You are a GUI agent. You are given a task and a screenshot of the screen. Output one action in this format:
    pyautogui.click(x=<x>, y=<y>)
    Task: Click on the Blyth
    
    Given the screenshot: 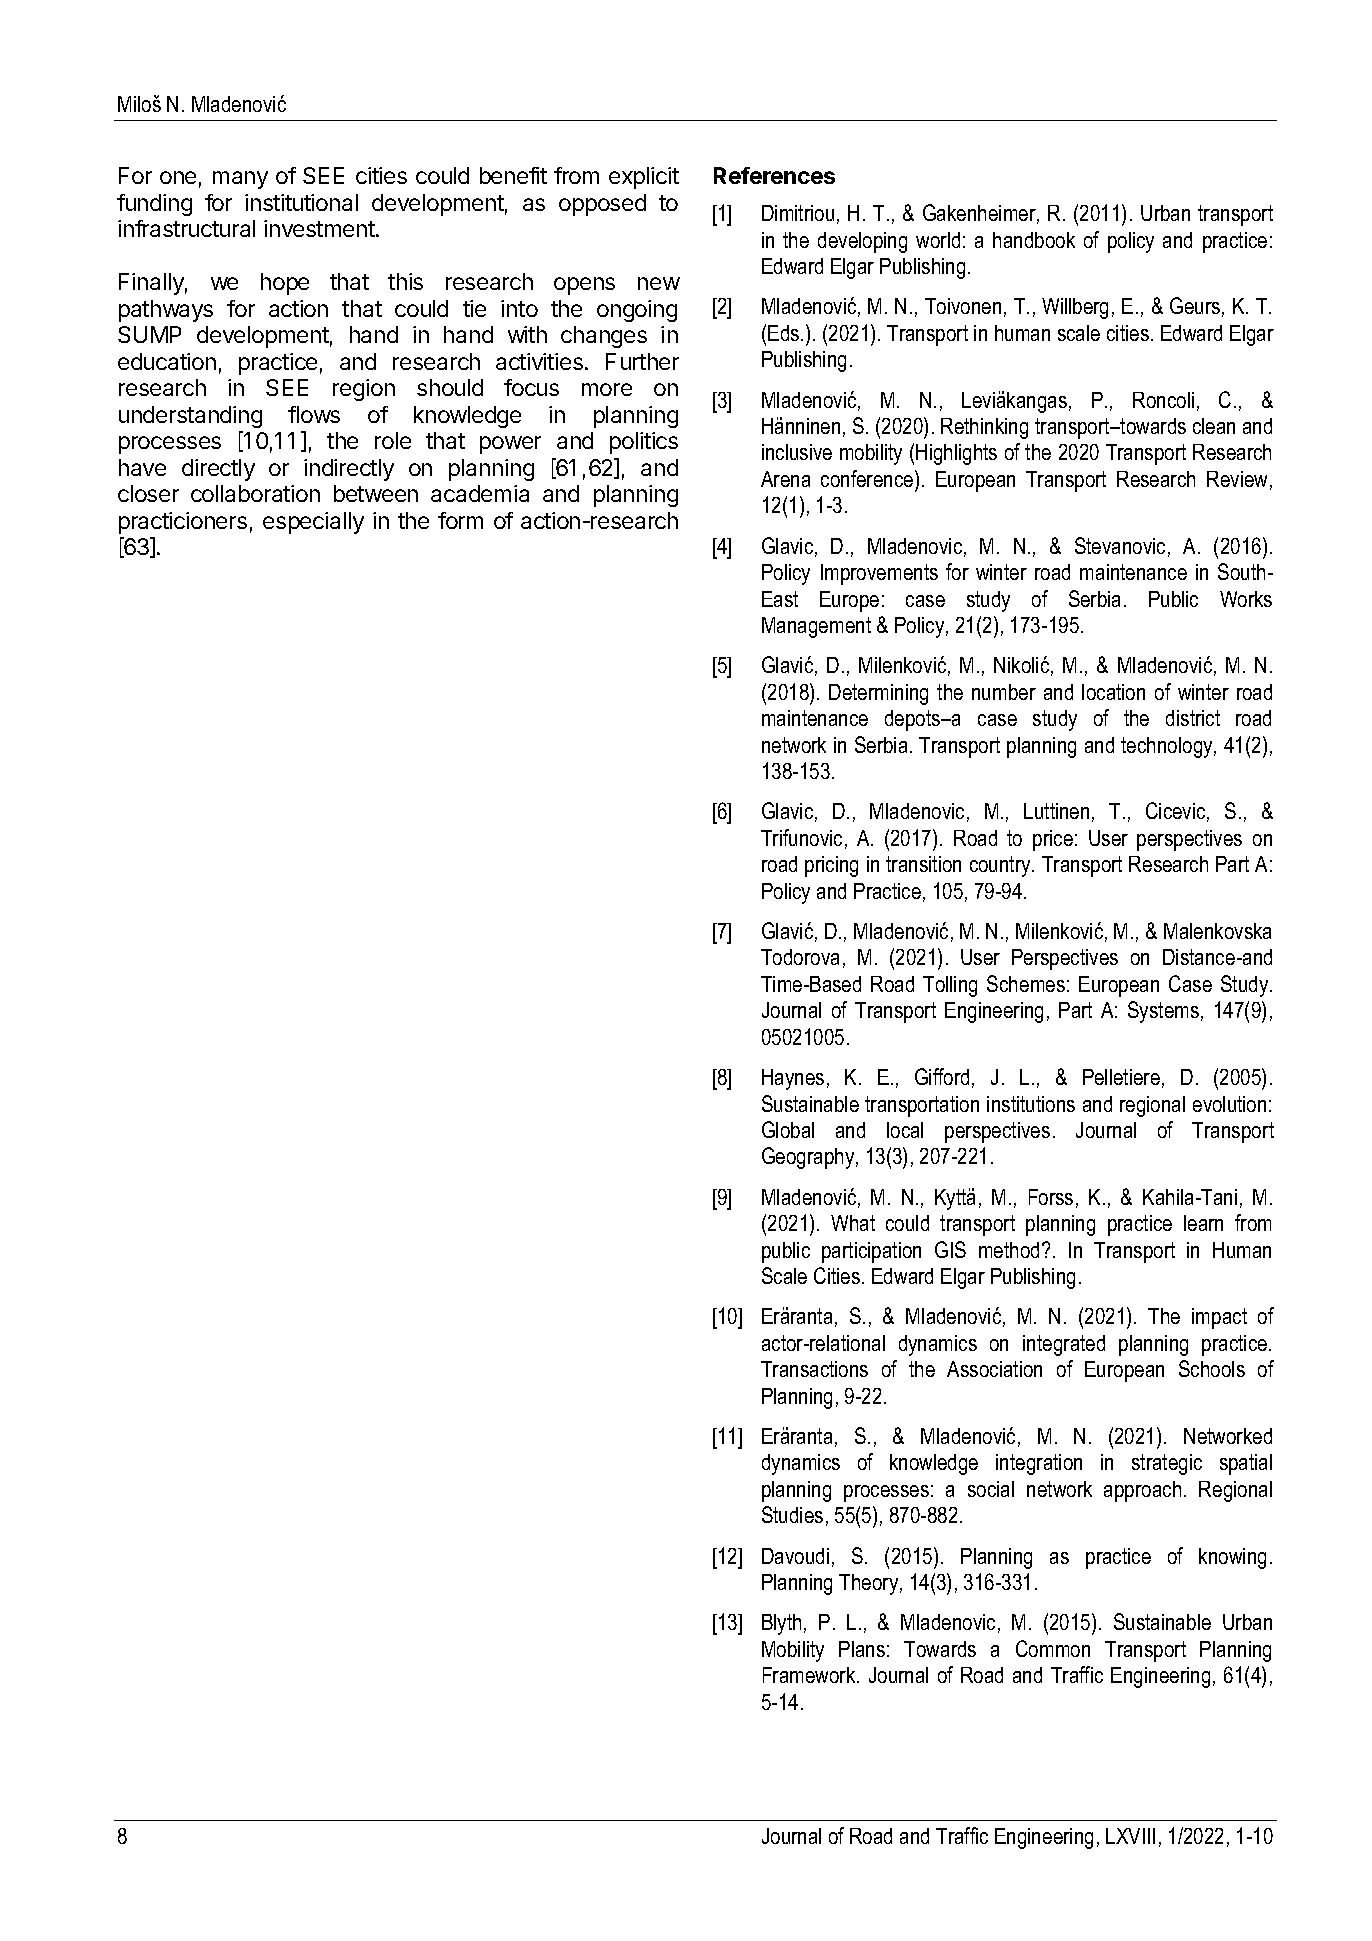 What is the action you would take?
    pyautogui.click(x=781, y=1624)
